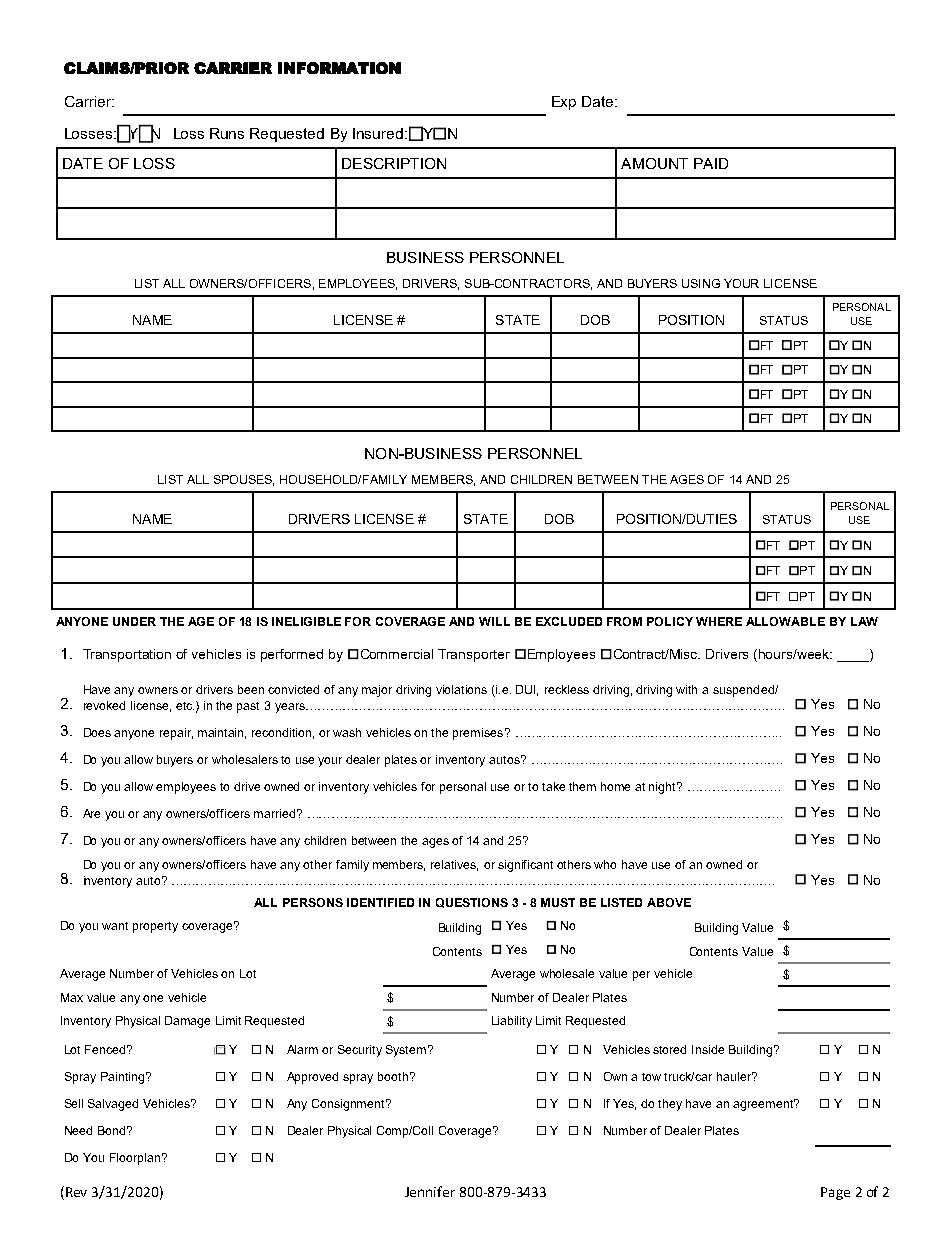 This screenshot has width=952, height=1233. What do you see at coordinates (654, 163) in the screenshot?
I see `AMOUNT` at bounding box center [654, 163].
